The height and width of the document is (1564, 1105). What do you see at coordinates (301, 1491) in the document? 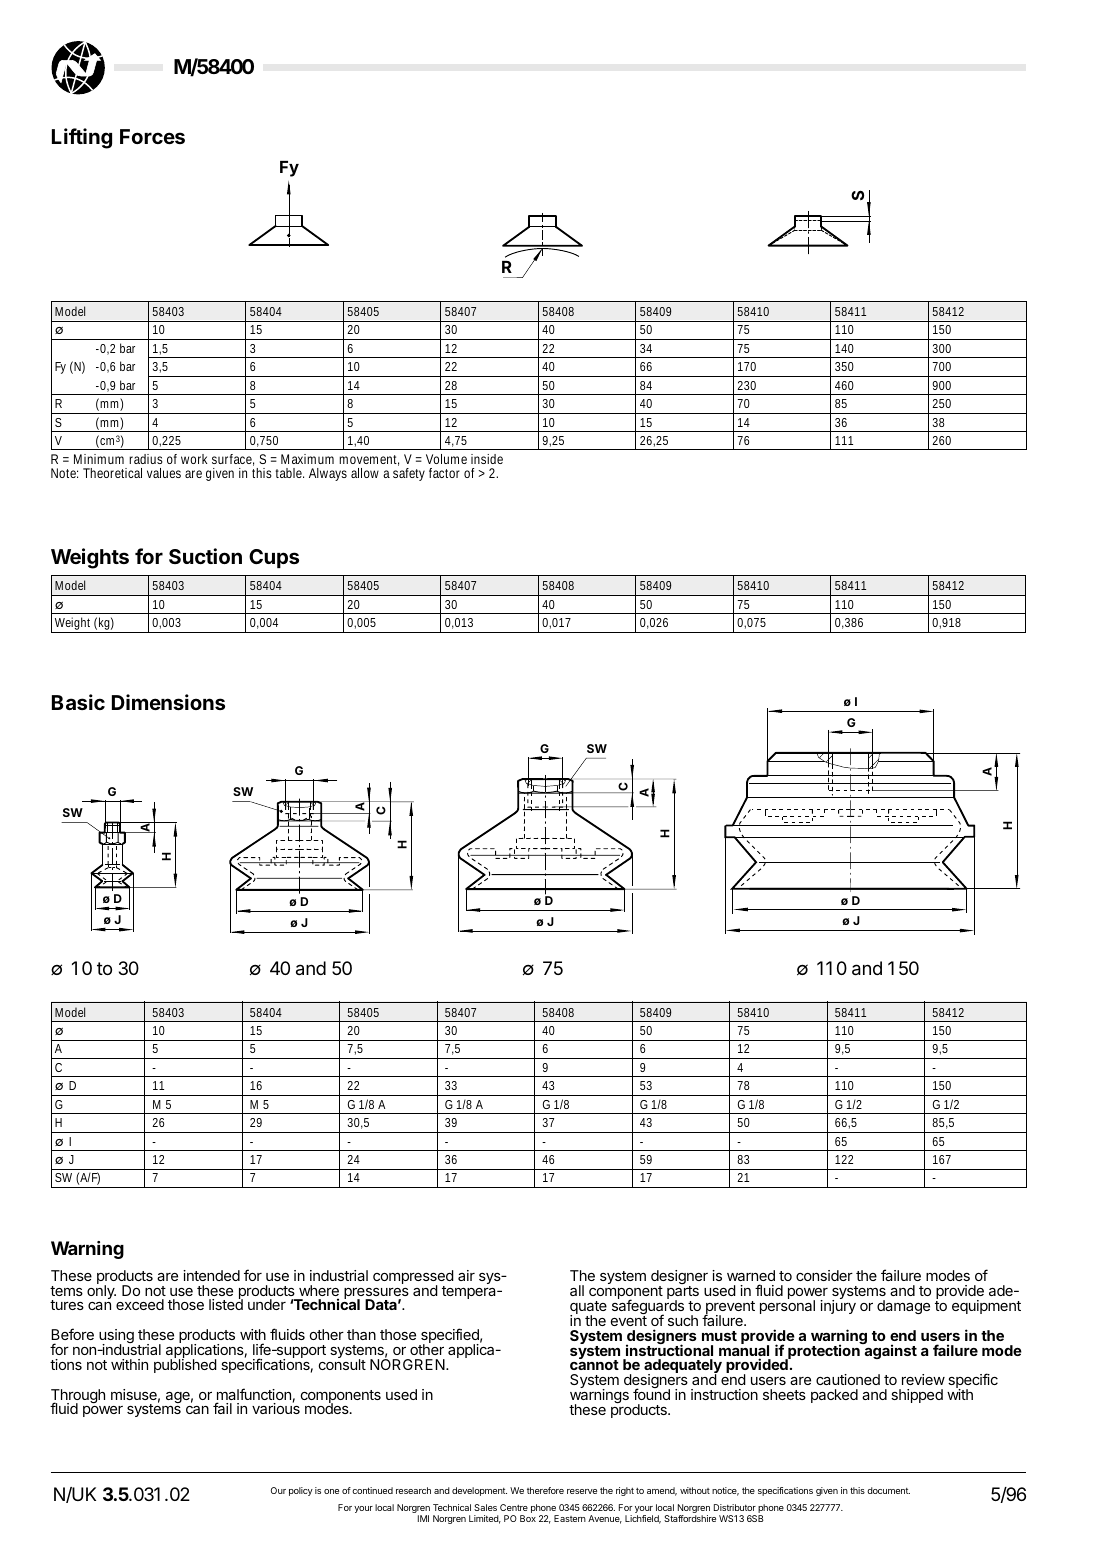
I see `policy` at bounding box center [301, 1491].
